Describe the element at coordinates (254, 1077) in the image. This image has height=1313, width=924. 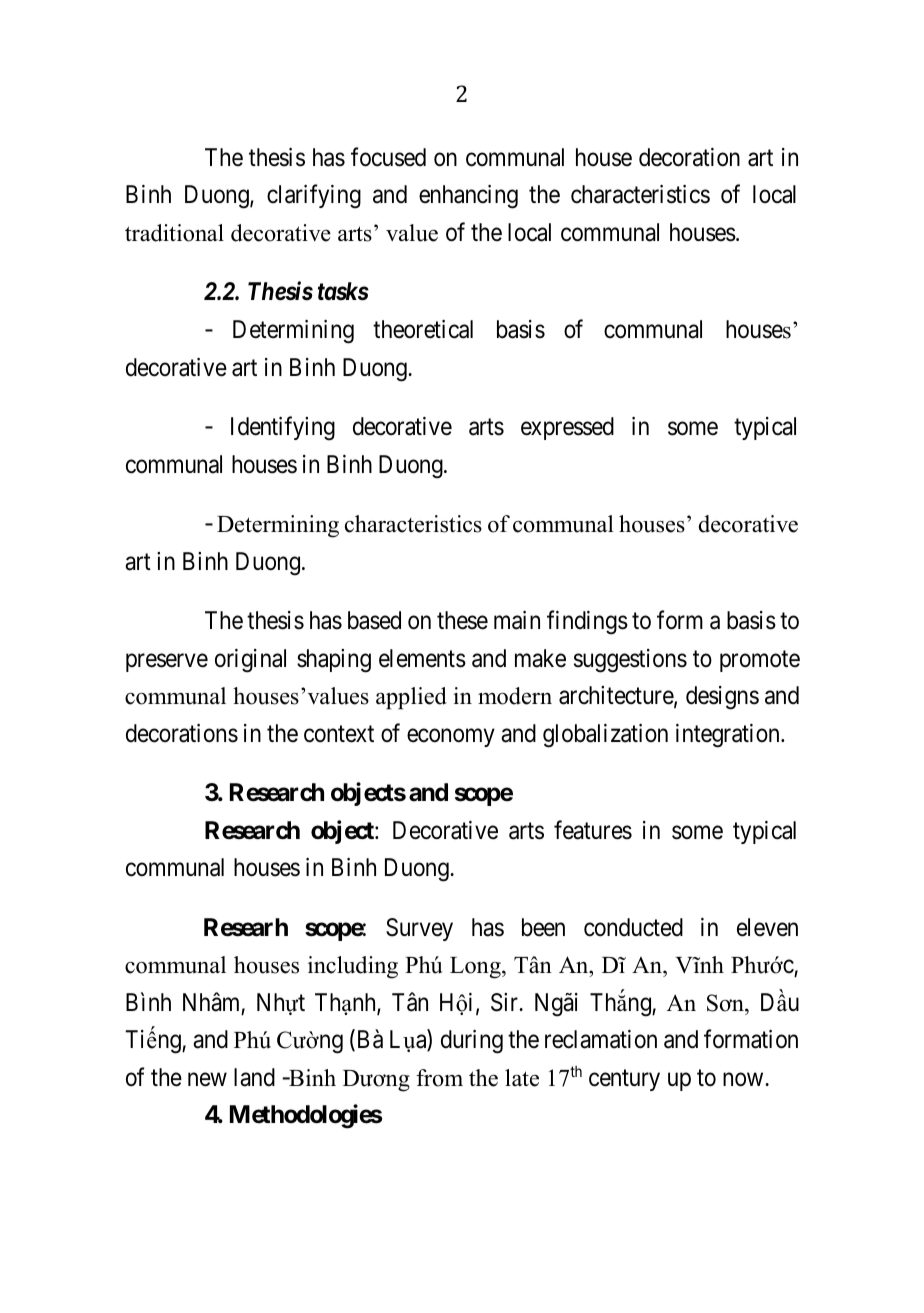
I see `land` at that location.
